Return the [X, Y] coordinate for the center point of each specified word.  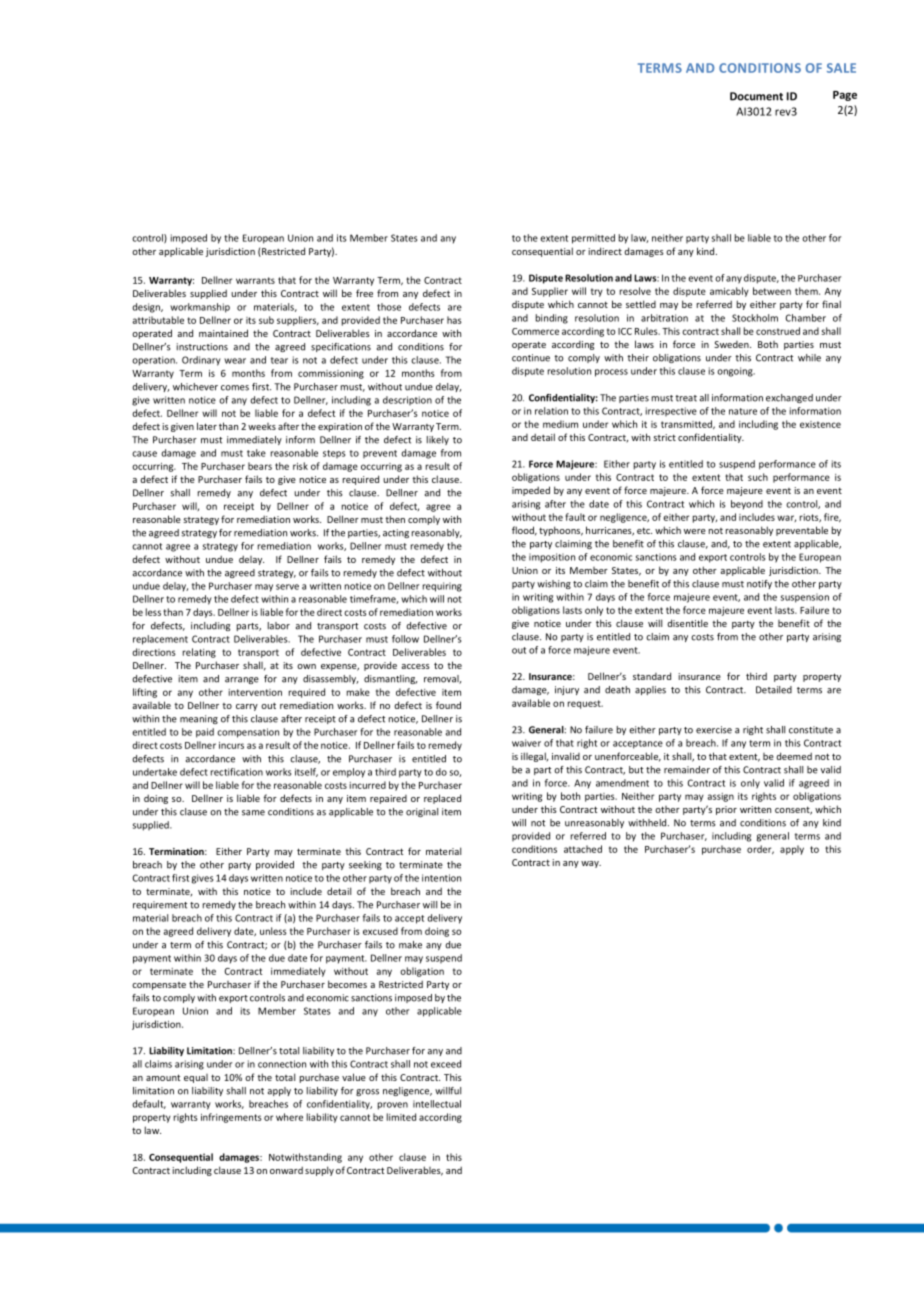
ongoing [736, 372]
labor [279, 626]
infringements [231, 1118]
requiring [442, 587]
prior [726, 810]
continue [531, 358]
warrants [255, 280]
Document [756, 96]
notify [759, 584]
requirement [160, 905]
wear [235, 361]
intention [441, 878]
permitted [593, 239]
